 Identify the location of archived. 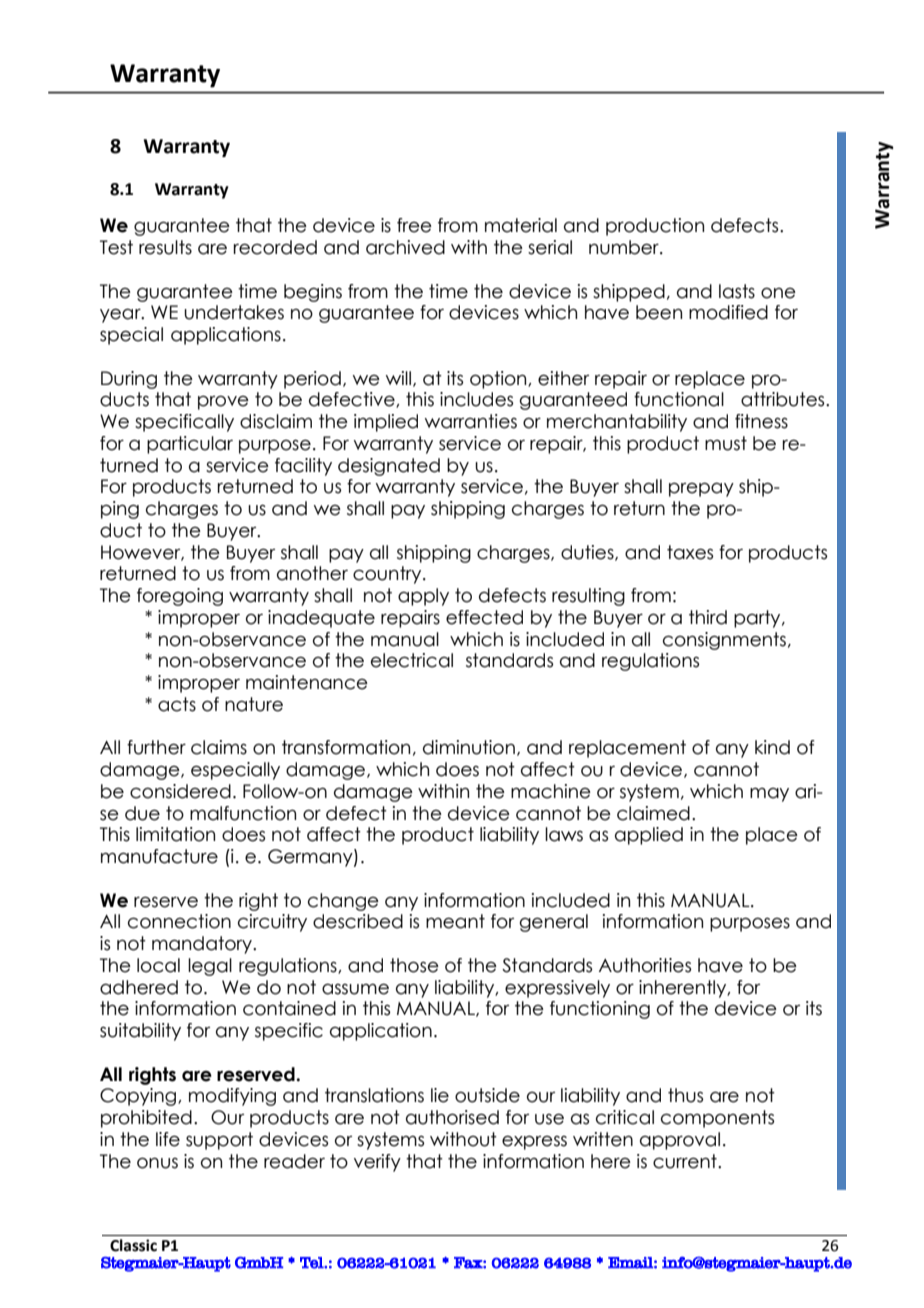
(405, 247).
